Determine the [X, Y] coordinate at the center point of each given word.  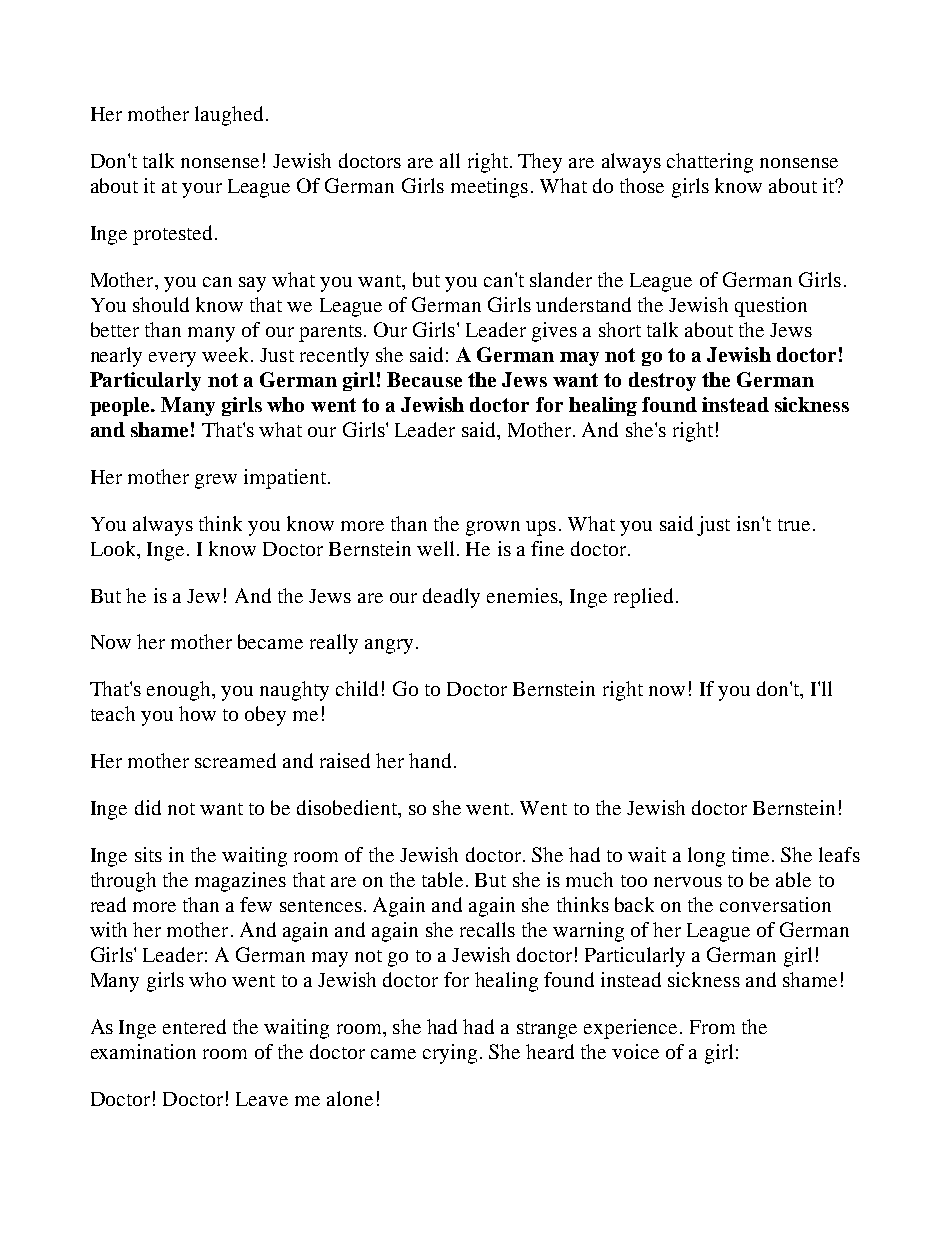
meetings [489, 188]
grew [216, 481]
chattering [710, 163]
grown [493, 528]
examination [143, 1051]
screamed [235, 760]
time [750, 854]
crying [450, 1054]
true [794, 525]
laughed [229, 116]
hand [432, 760]
